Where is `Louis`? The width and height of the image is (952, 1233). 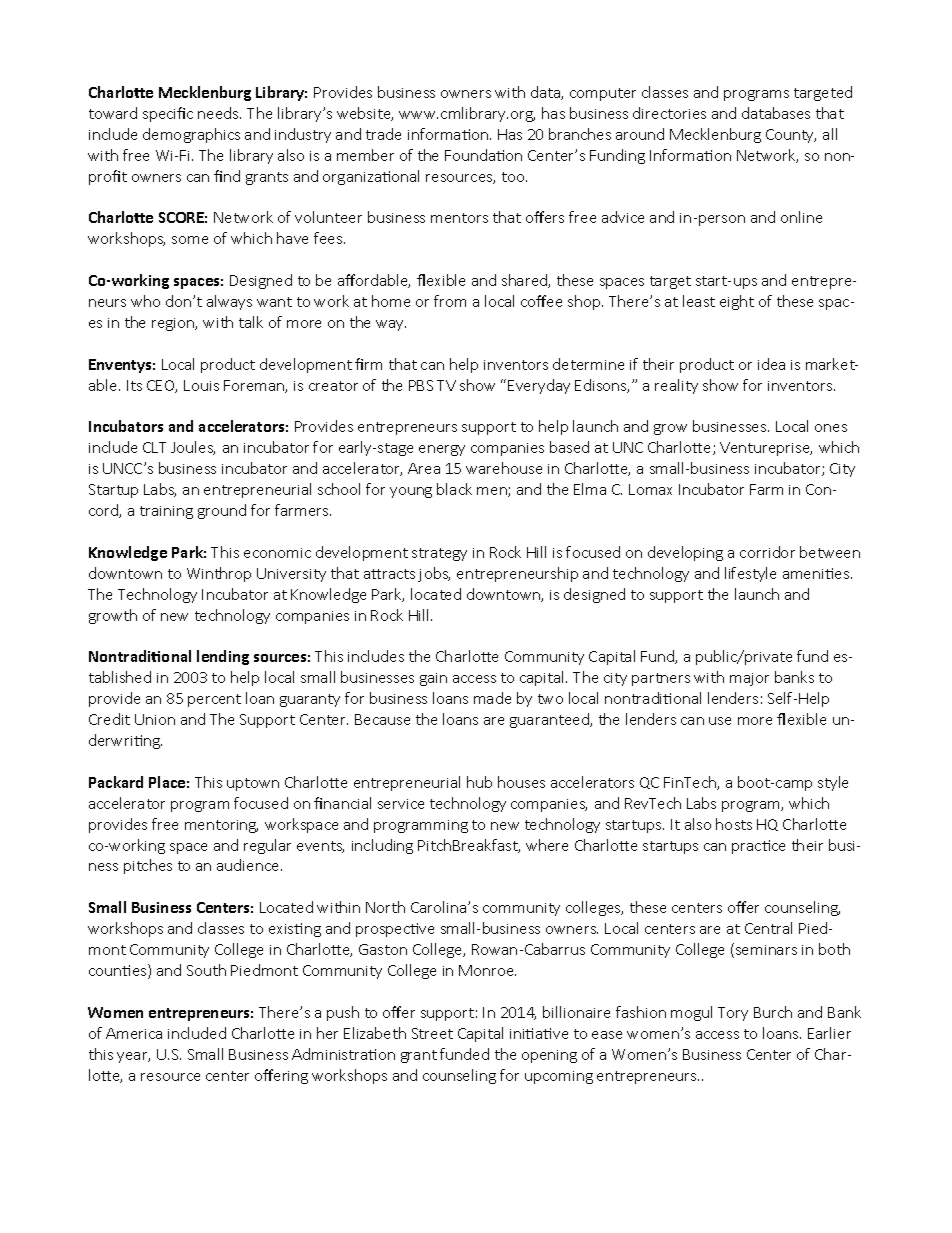 Louis is located at coordinates (201, 385).
